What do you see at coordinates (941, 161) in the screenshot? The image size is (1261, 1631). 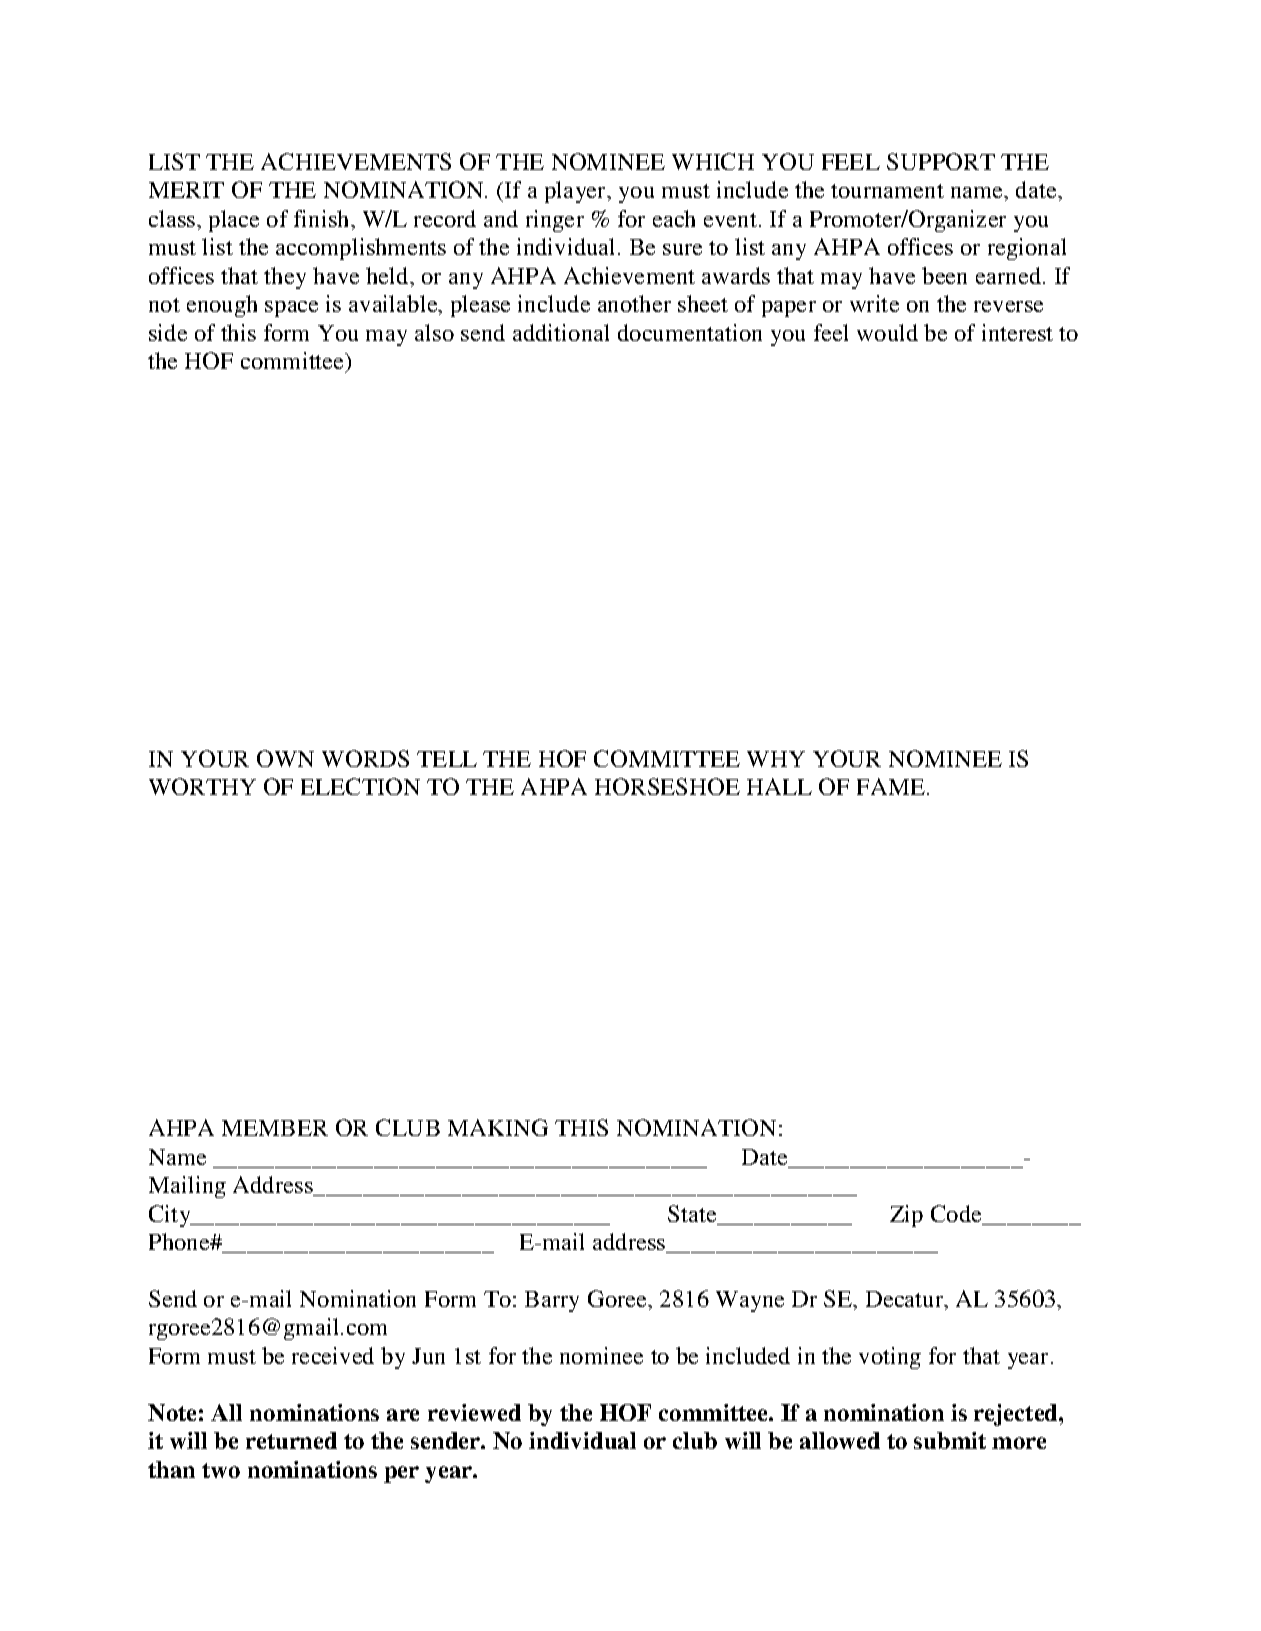 I see `SUPPORT` at bounding box center [941, 161].
